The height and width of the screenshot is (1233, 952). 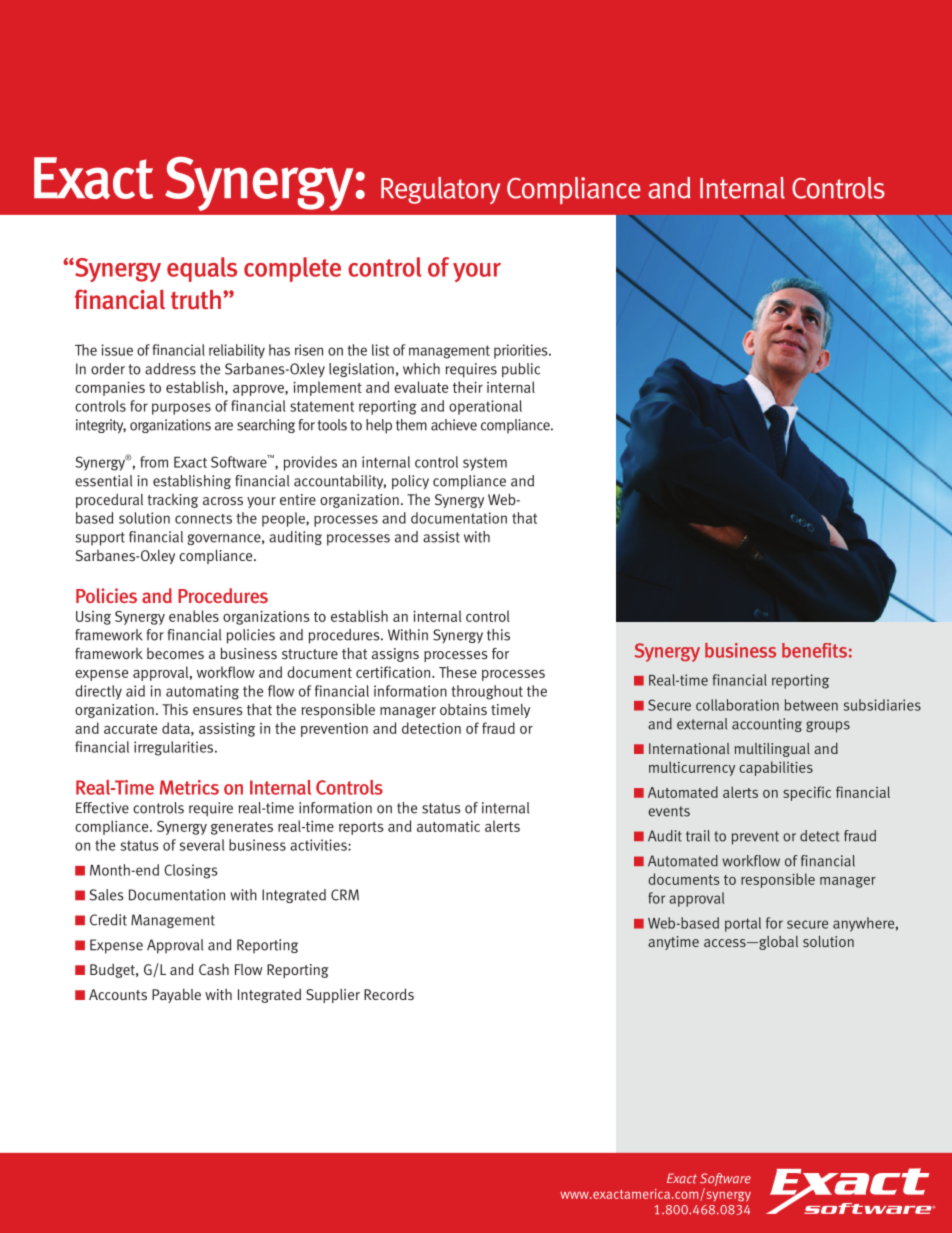 I want to click on assigns, so click(x=395, y=655).
